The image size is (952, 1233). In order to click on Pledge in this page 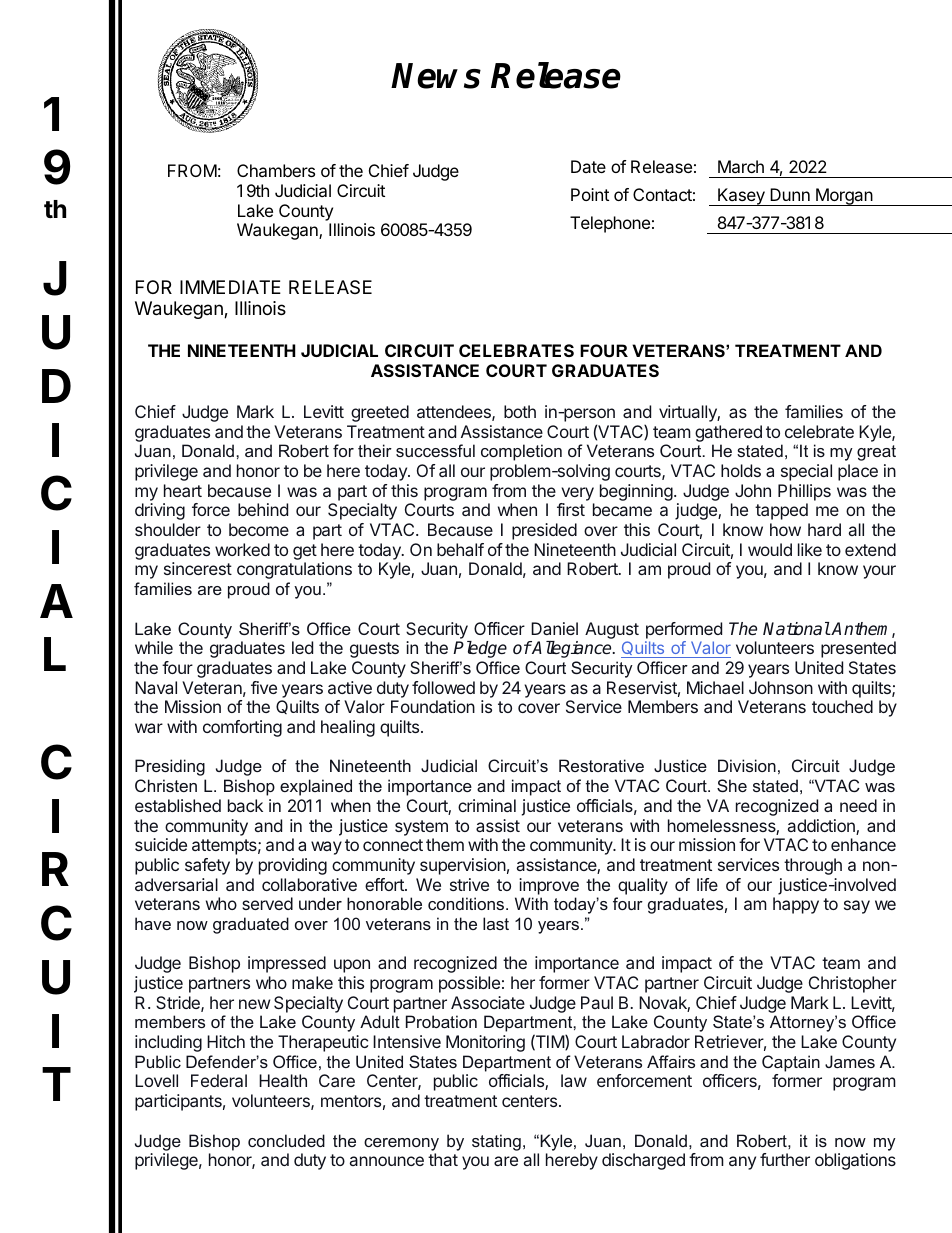, I will do `click(480, 649)`.
